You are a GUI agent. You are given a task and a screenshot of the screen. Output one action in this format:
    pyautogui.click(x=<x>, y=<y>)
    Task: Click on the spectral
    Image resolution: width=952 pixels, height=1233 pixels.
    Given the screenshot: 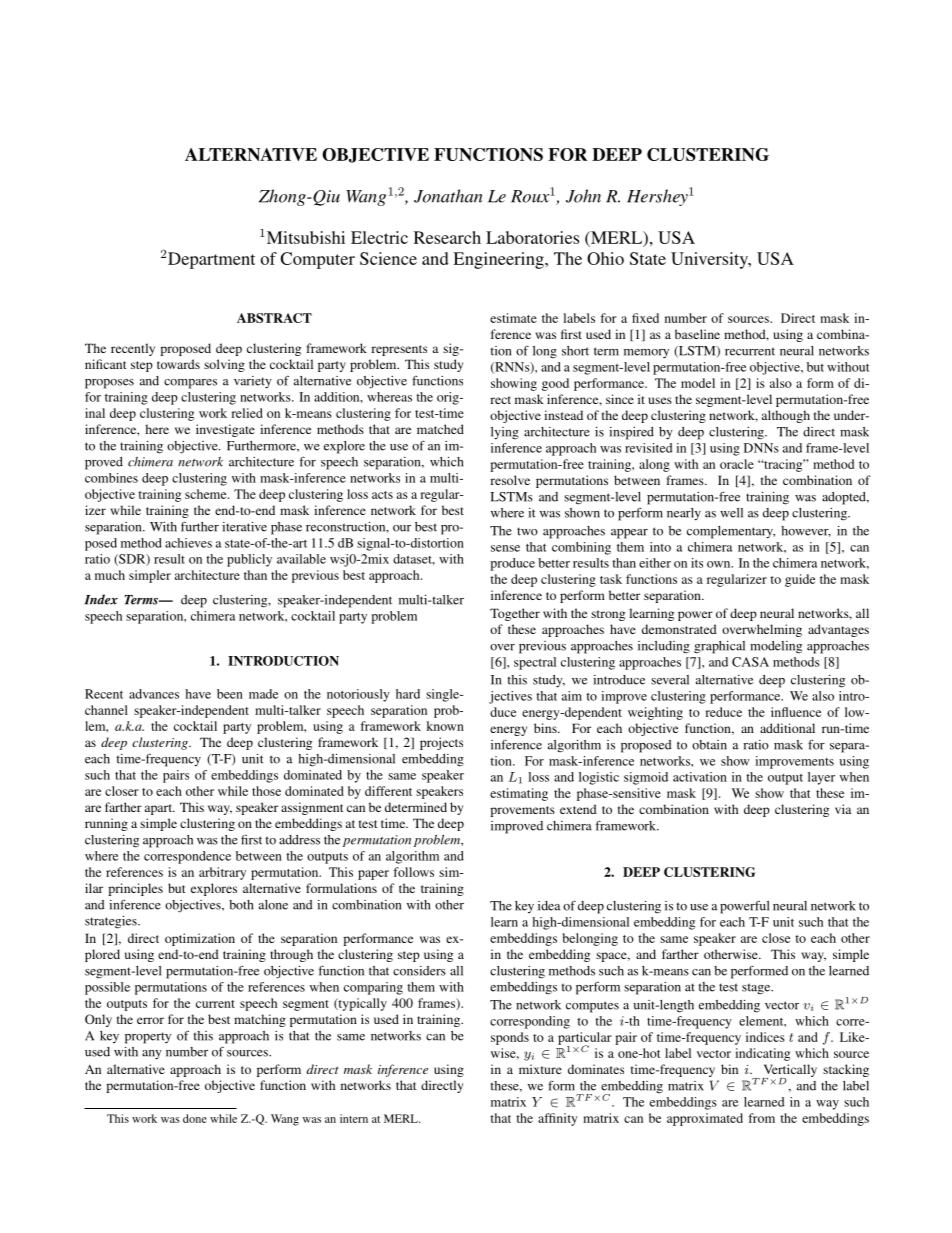 What is the action you would take?
    pyautogui.click(x=535, y=663)
